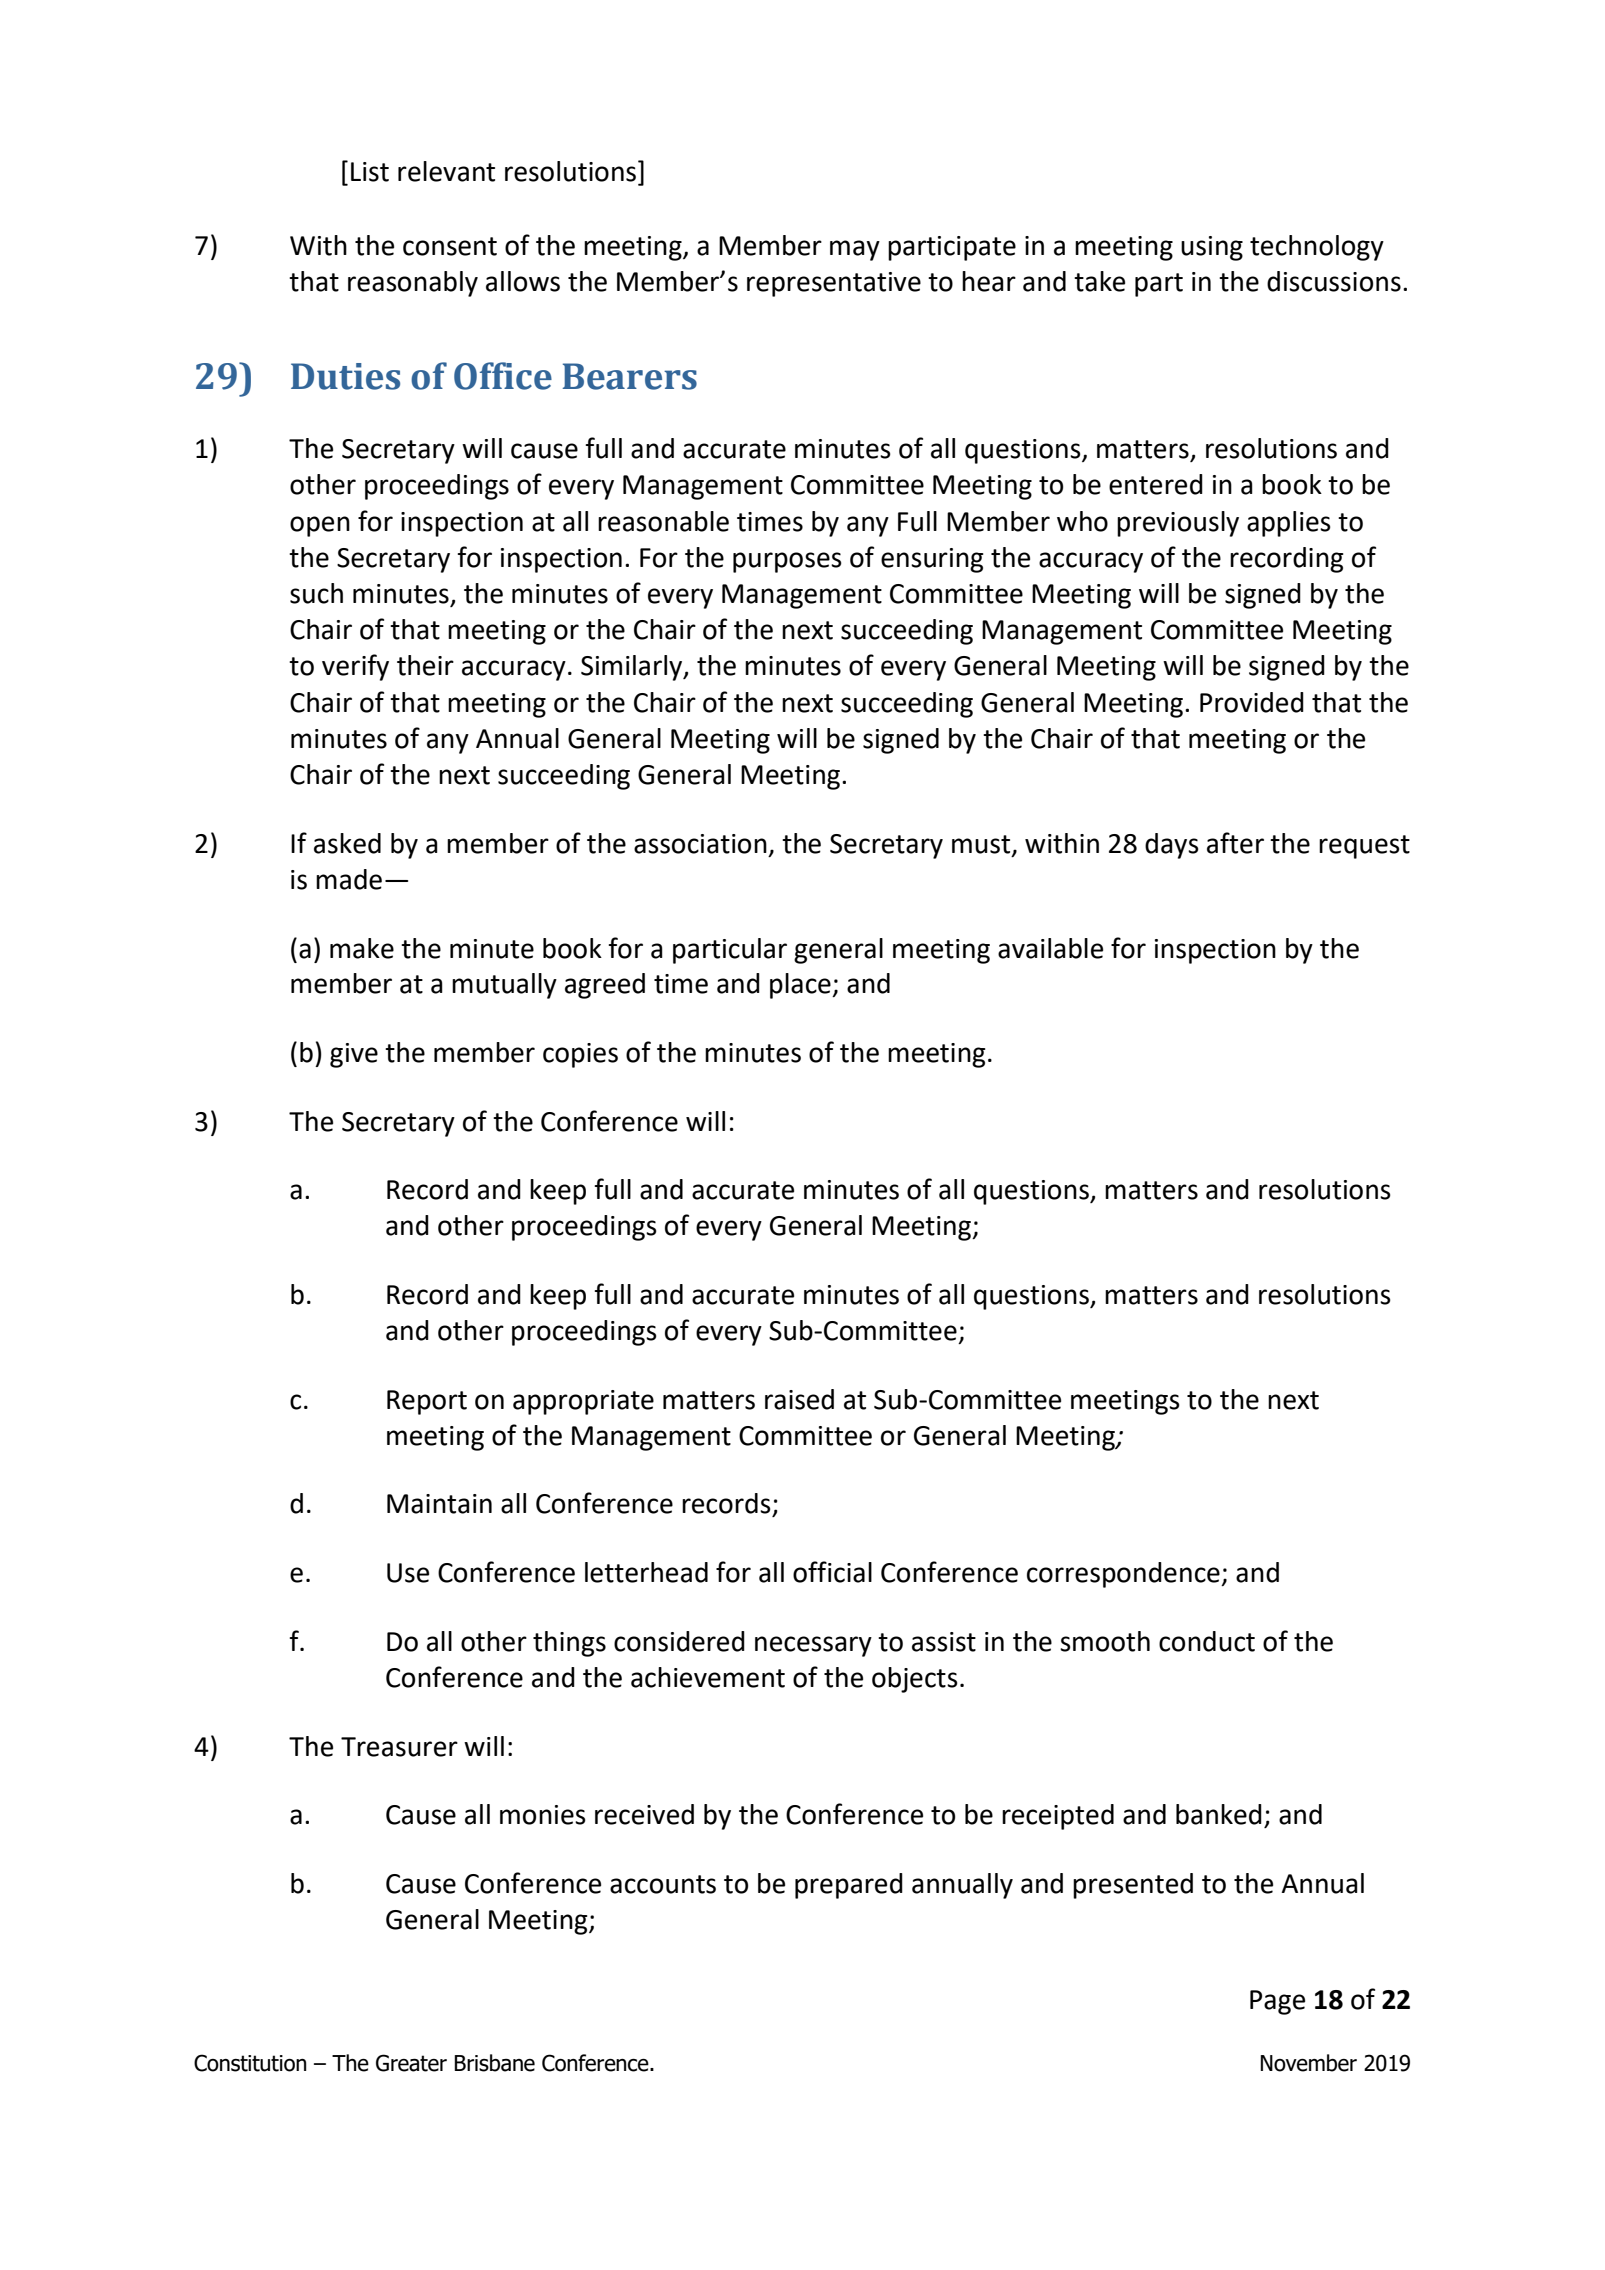  Describe the element at coordinates (370, 172) in the screenshot. I see `List` at that location.
